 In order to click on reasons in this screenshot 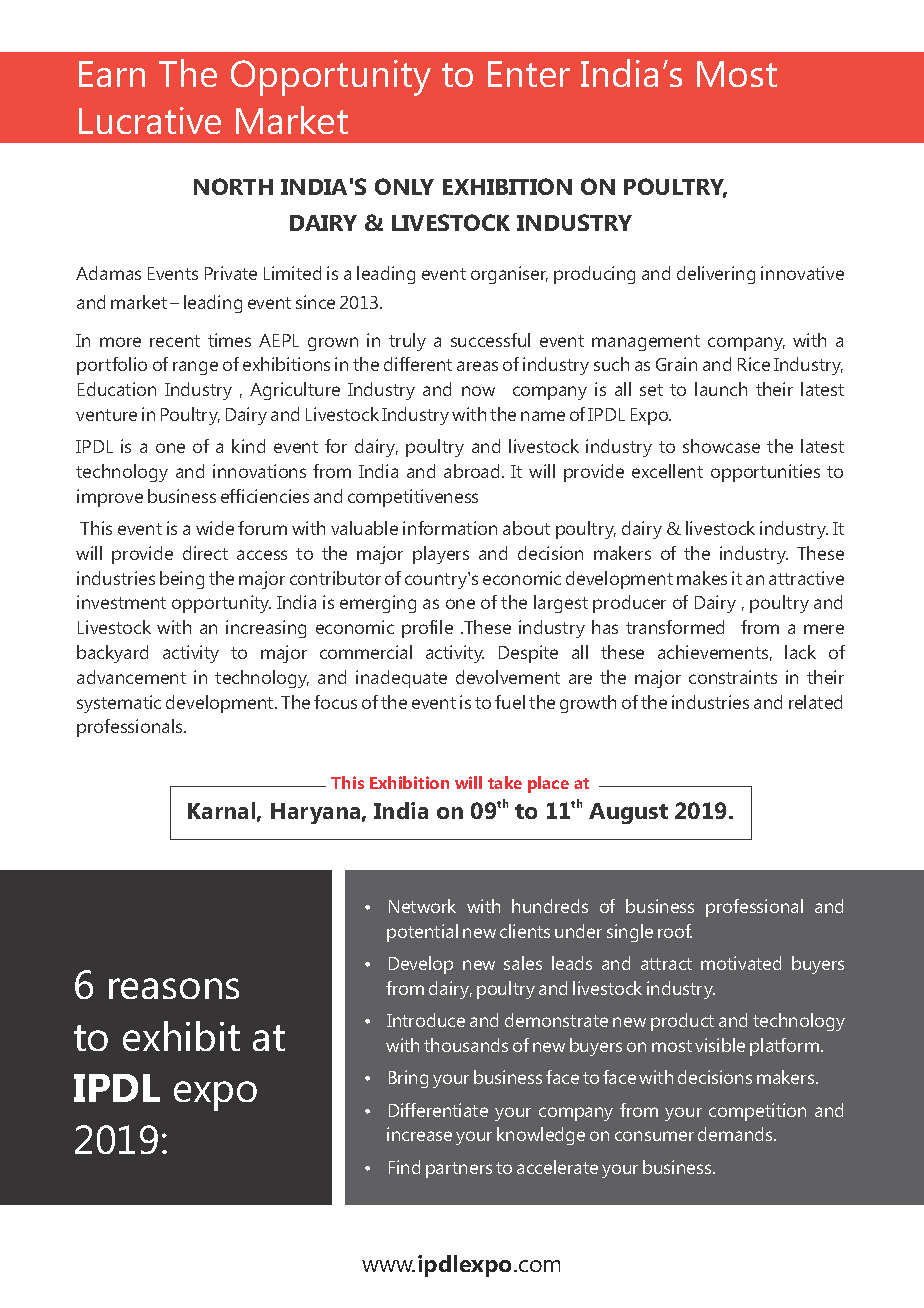, I will do `click(174, 988)`.
